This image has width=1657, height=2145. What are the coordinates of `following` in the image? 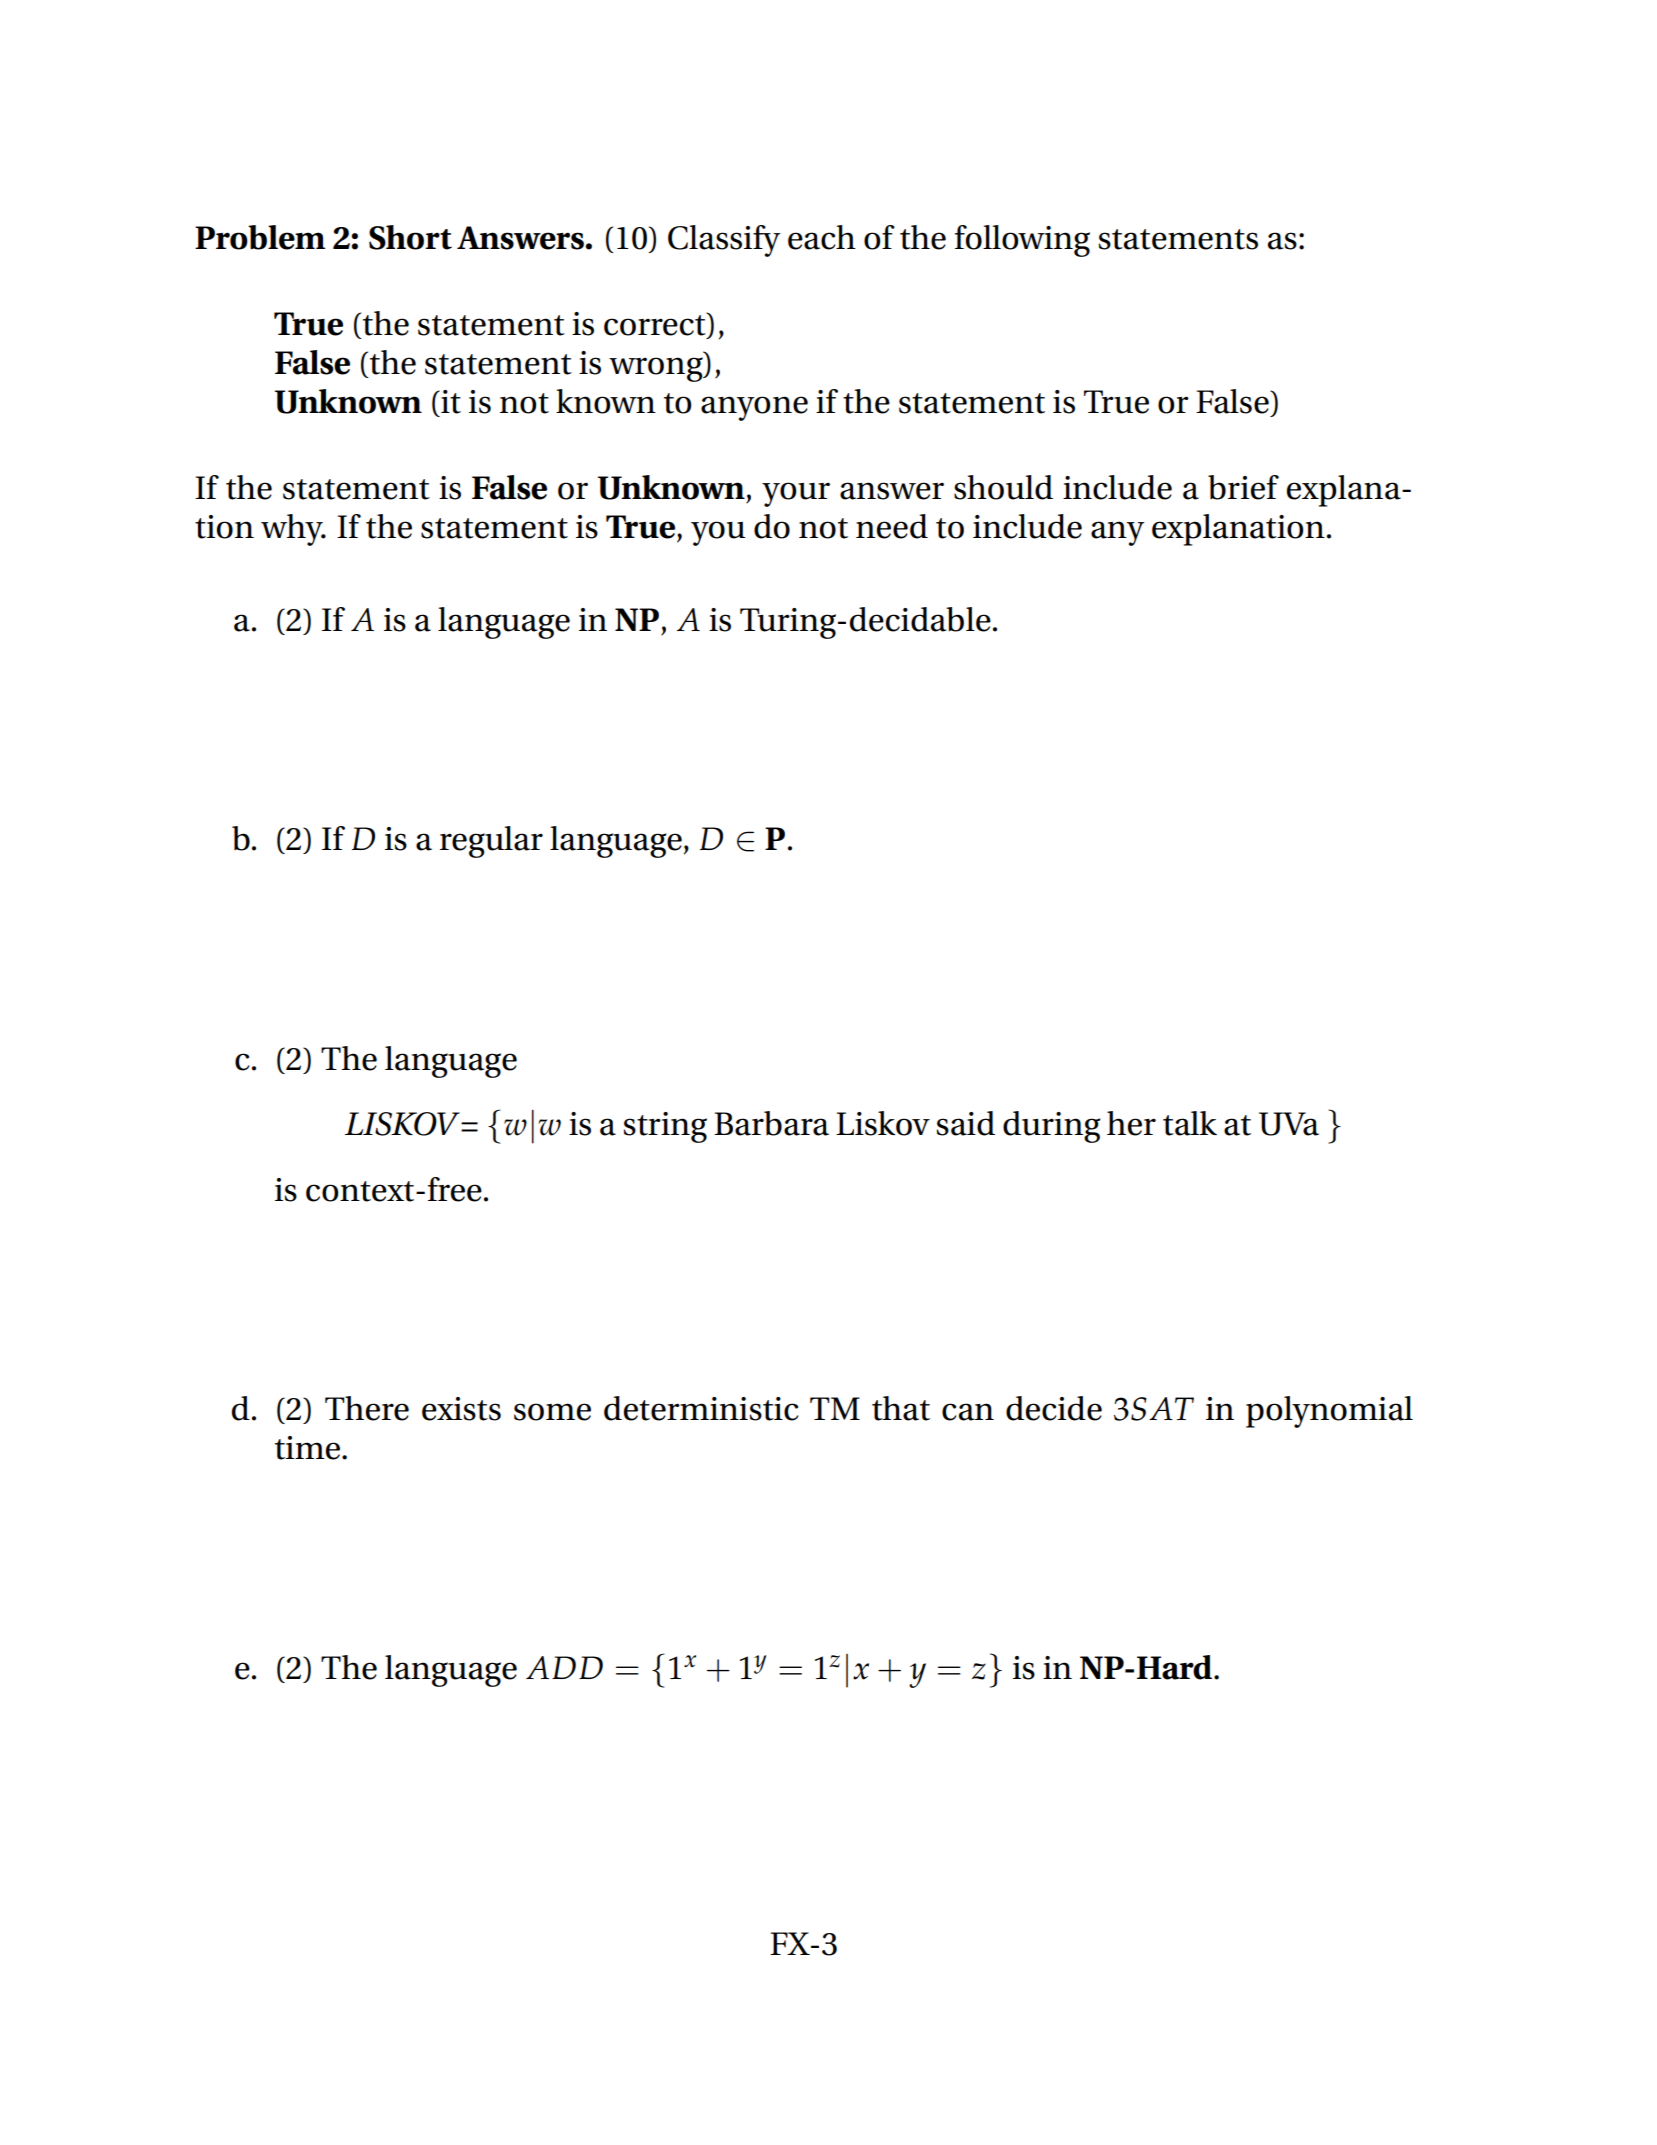 It's located at (1022, 241).
